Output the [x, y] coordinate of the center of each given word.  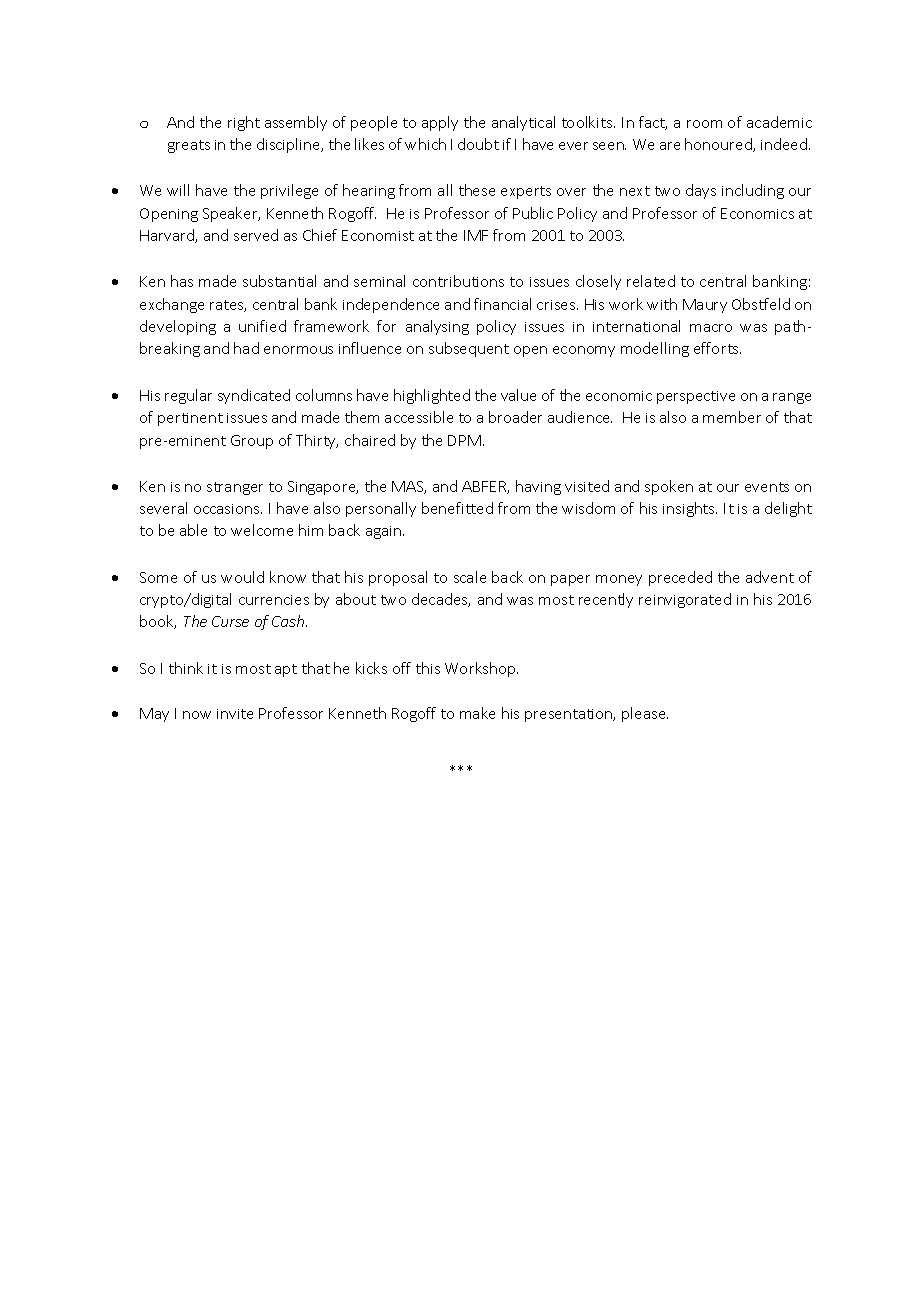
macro [711, 328]
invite [235, 714]
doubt [478, 144]
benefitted [457, 508]
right [244, 123]
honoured [719, 145]
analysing [437, 327]
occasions [228, 509]
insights [690, 509]
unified [262, 326]
